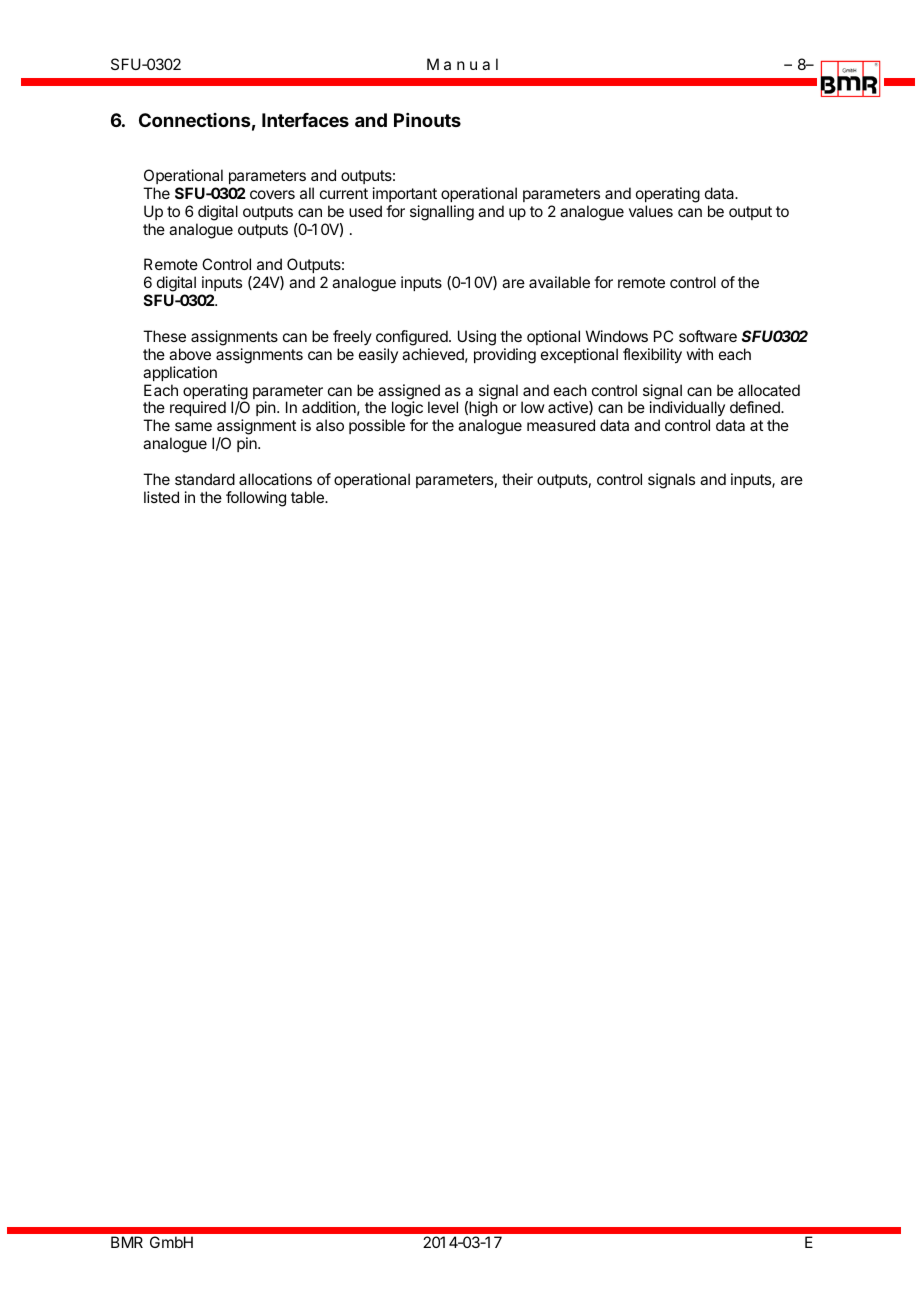 The image size is (924, 1308). Describe the element at coordinates (427, 120) in the screenshot. I see `Pinouts` at that location.
